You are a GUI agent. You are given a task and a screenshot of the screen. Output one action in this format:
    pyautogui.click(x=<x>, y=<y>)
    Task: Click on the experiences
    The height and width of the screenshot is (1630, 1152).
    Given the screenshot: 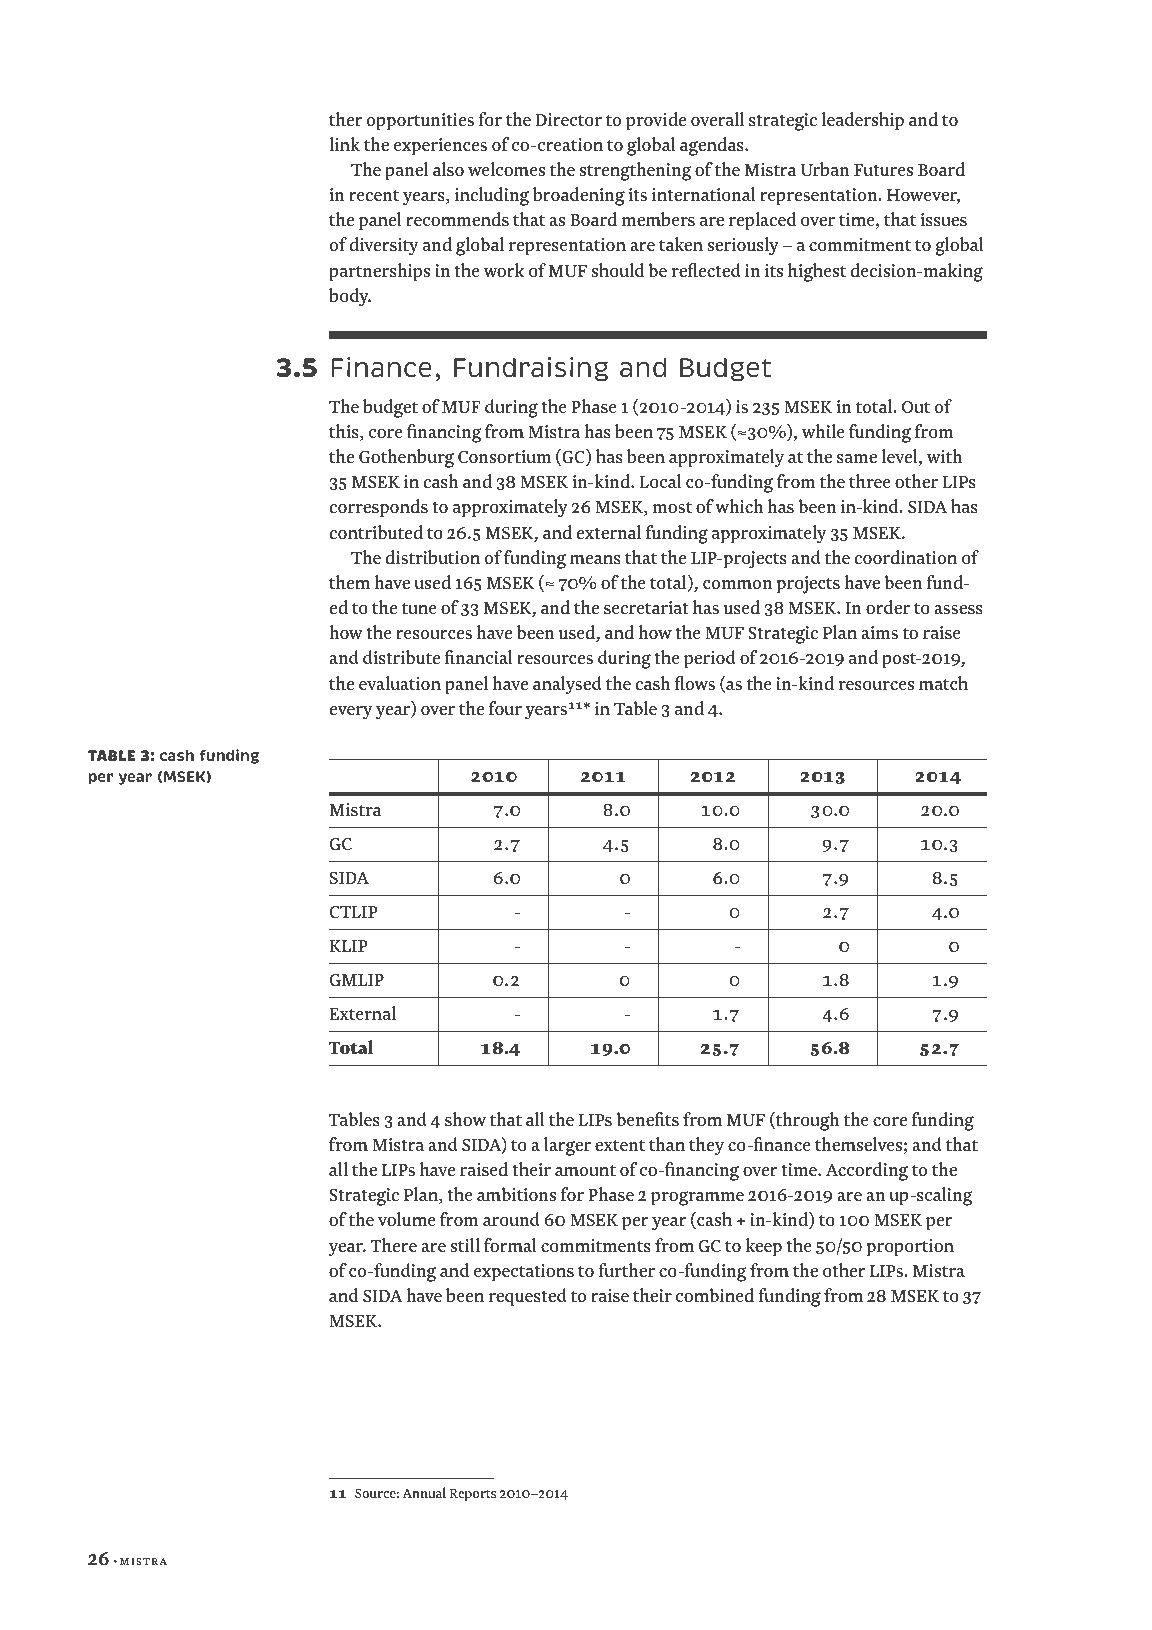 What is the action you would take?
    pyautogui.click(x=440, y=147)
